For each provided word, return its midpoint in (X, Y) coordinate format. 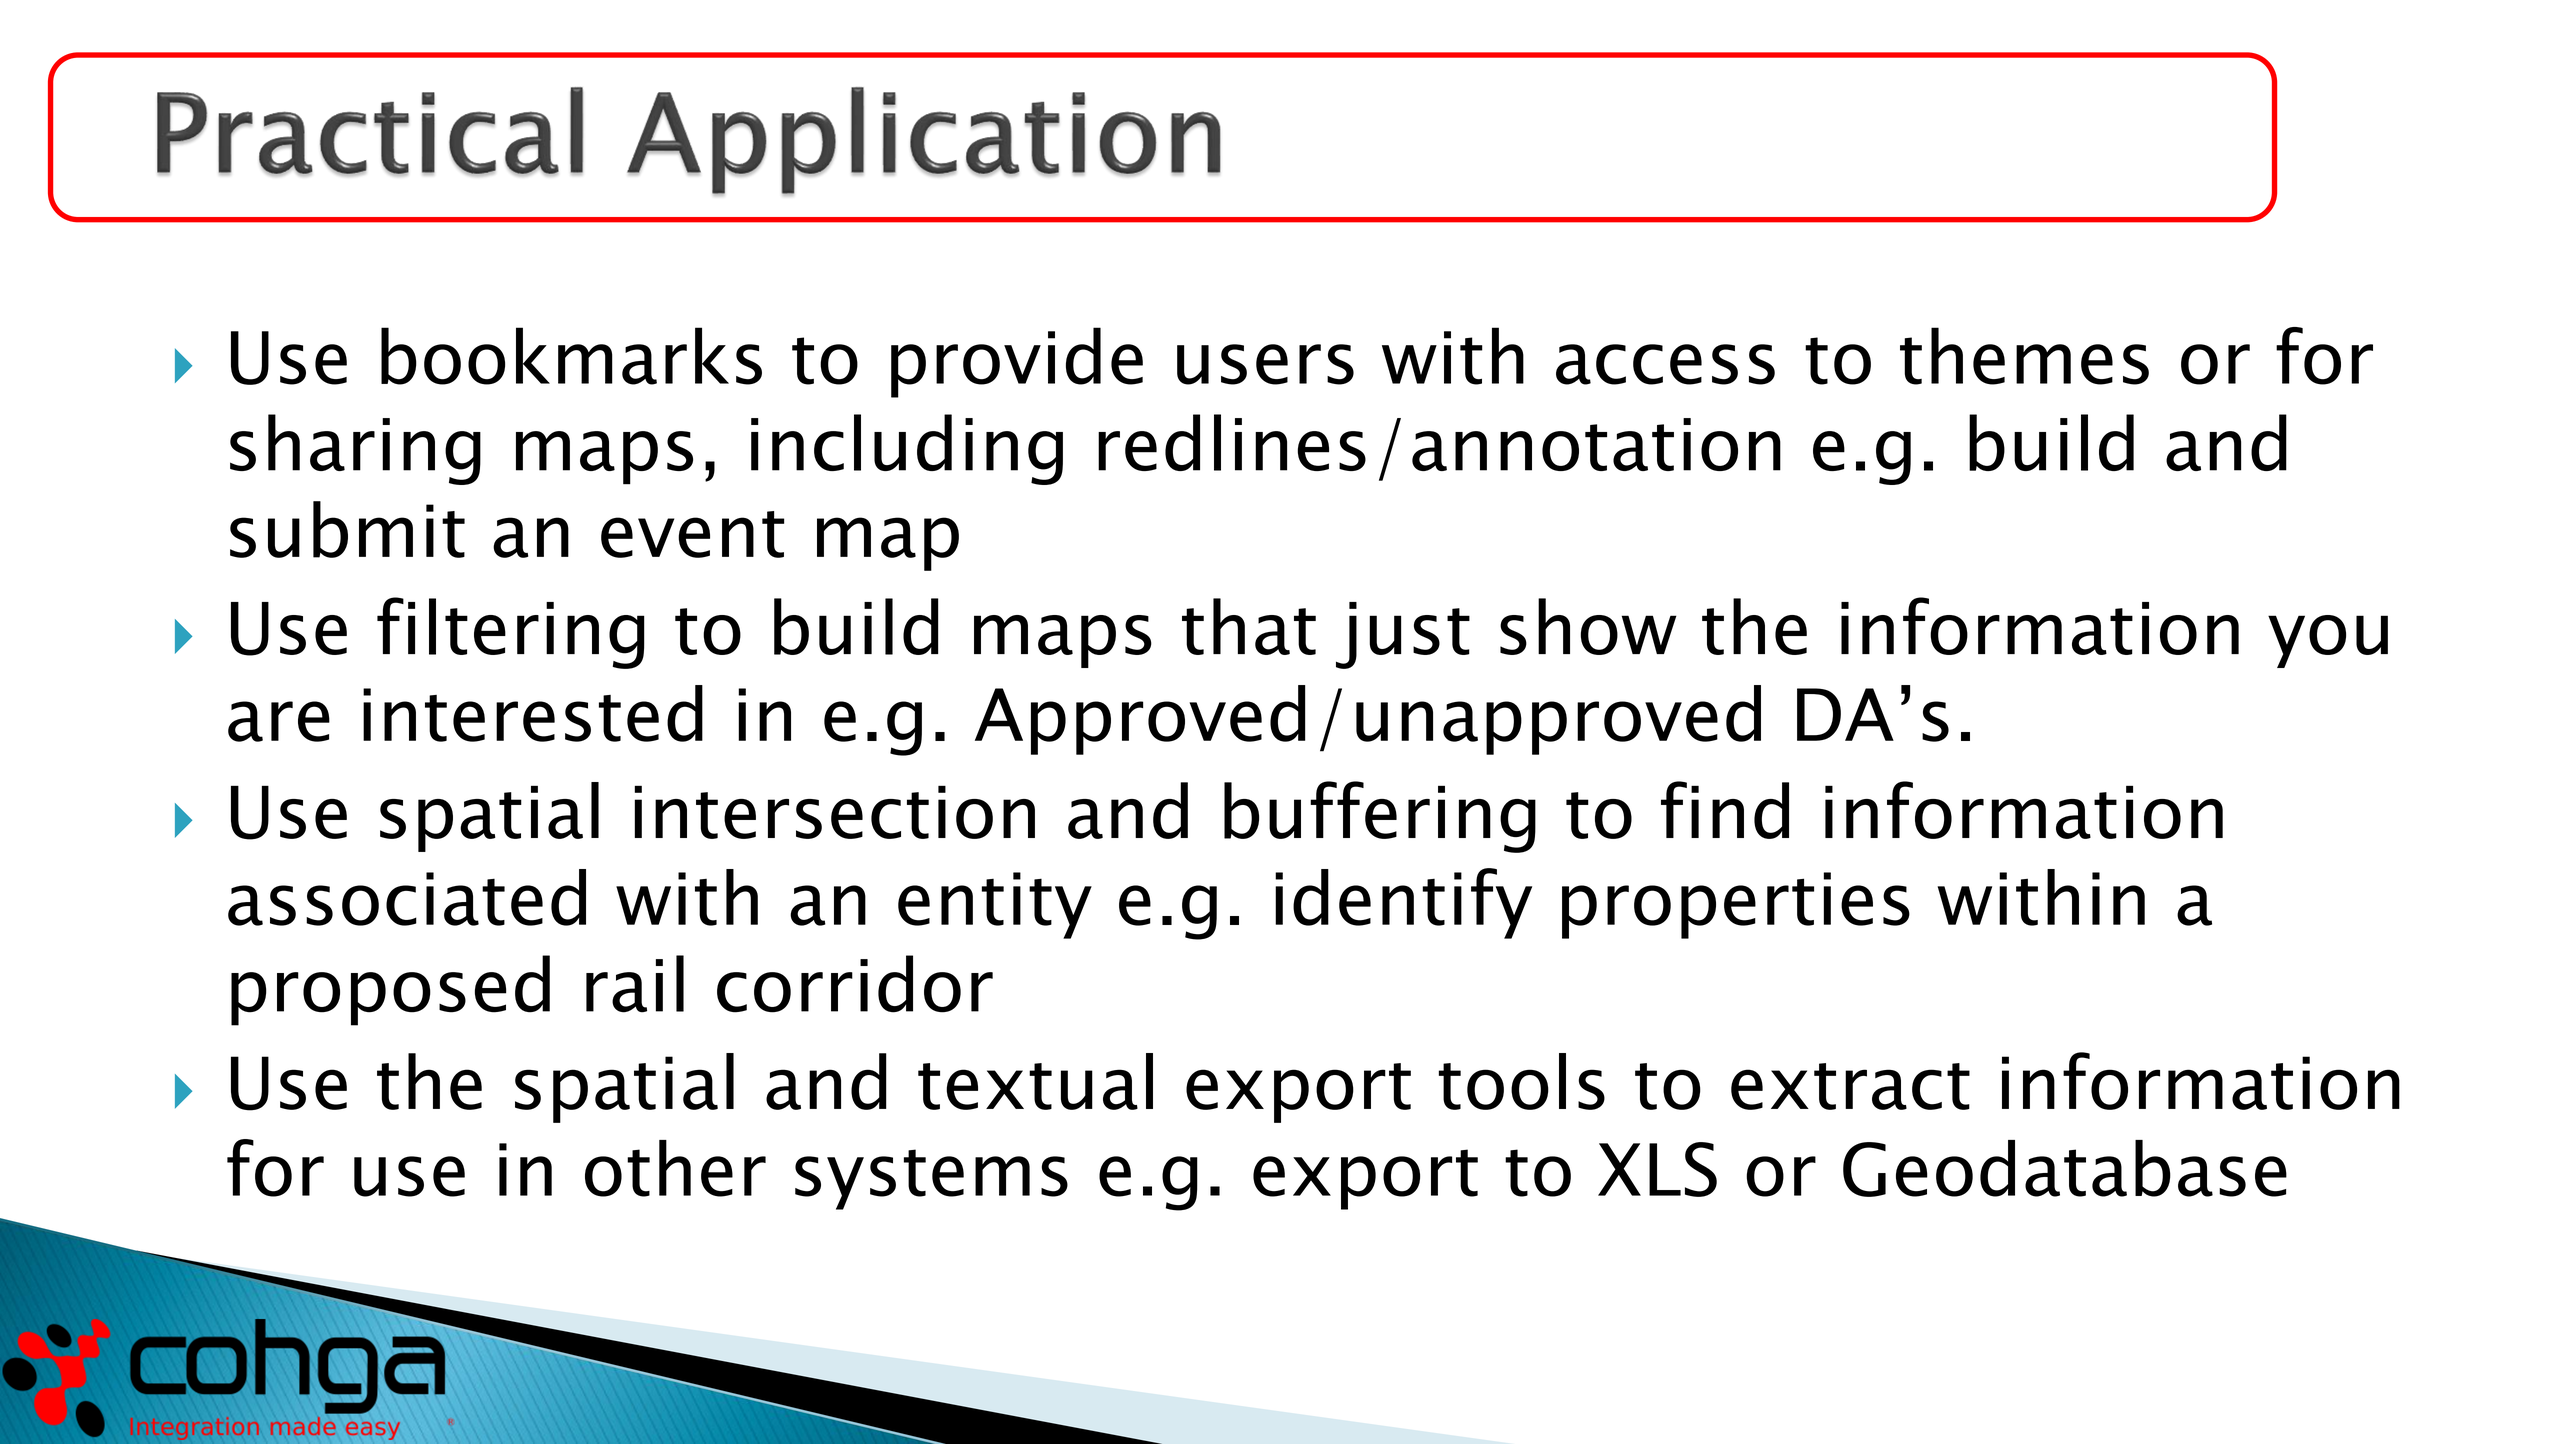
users (1265, 364)
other (675, 1168)
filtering (511, 633)
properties (1736, 905)
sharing (355, 449)
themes (2024, 356)
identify (1403, 903)
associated (407, 897)
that (1249, 626)
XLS (1657, 1169)
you (2328, 641)
